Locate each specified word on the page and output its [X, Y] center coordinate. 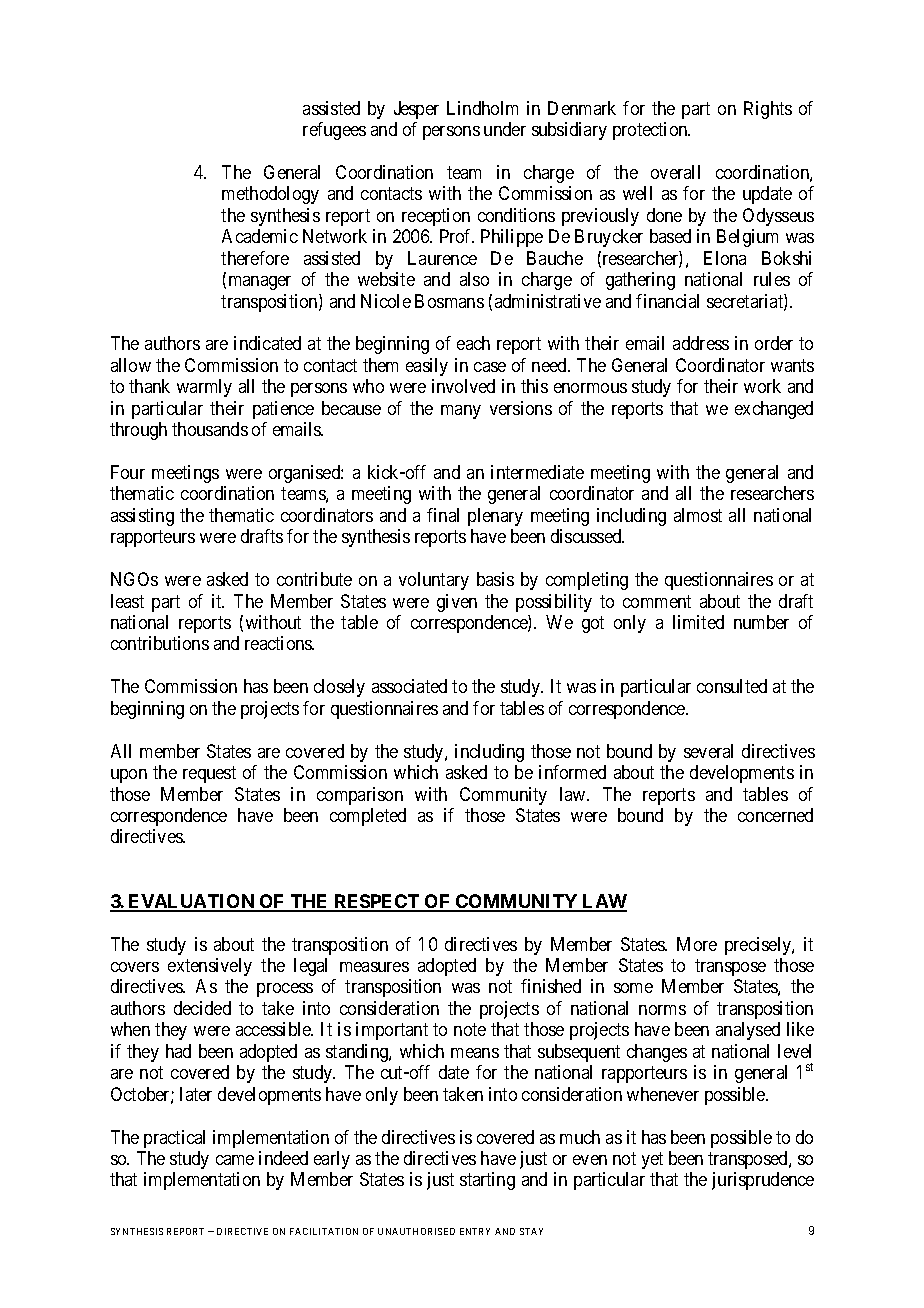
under [505, 129]
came [235, 1160]
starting [487, 1181]
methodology [270, 195]
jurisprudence [763, 1181]
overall [675, 172]
